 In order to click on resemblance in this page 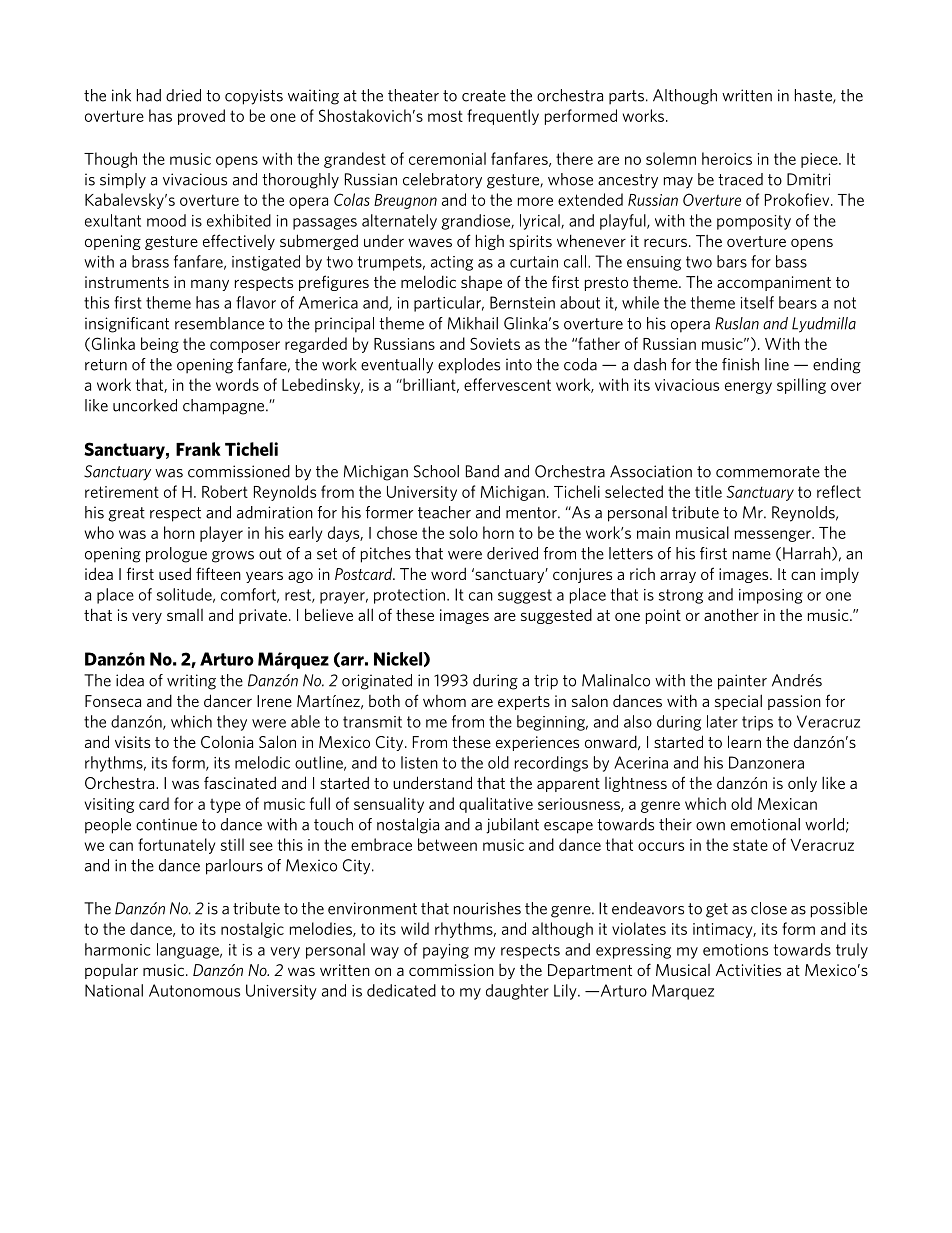, I will do `click(219, 323)`.
